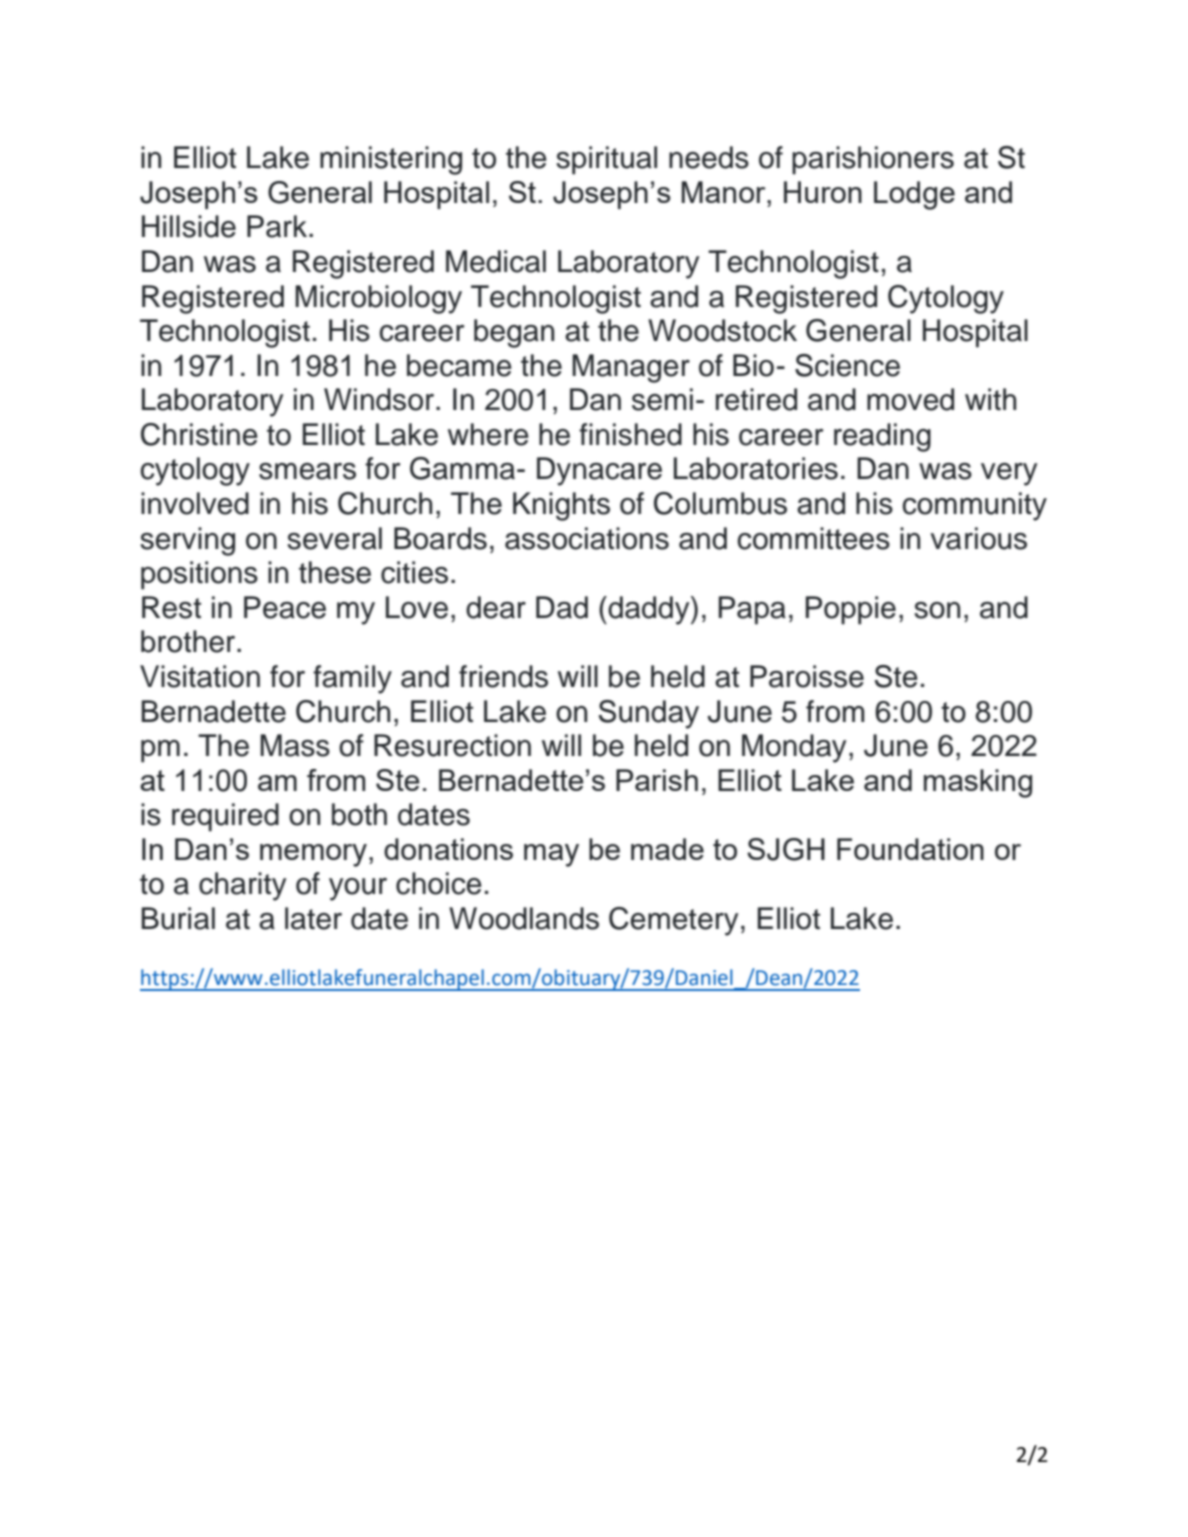  Describe the element at coordinates (606, 160) in the document. I see `spiritual` at that location.
